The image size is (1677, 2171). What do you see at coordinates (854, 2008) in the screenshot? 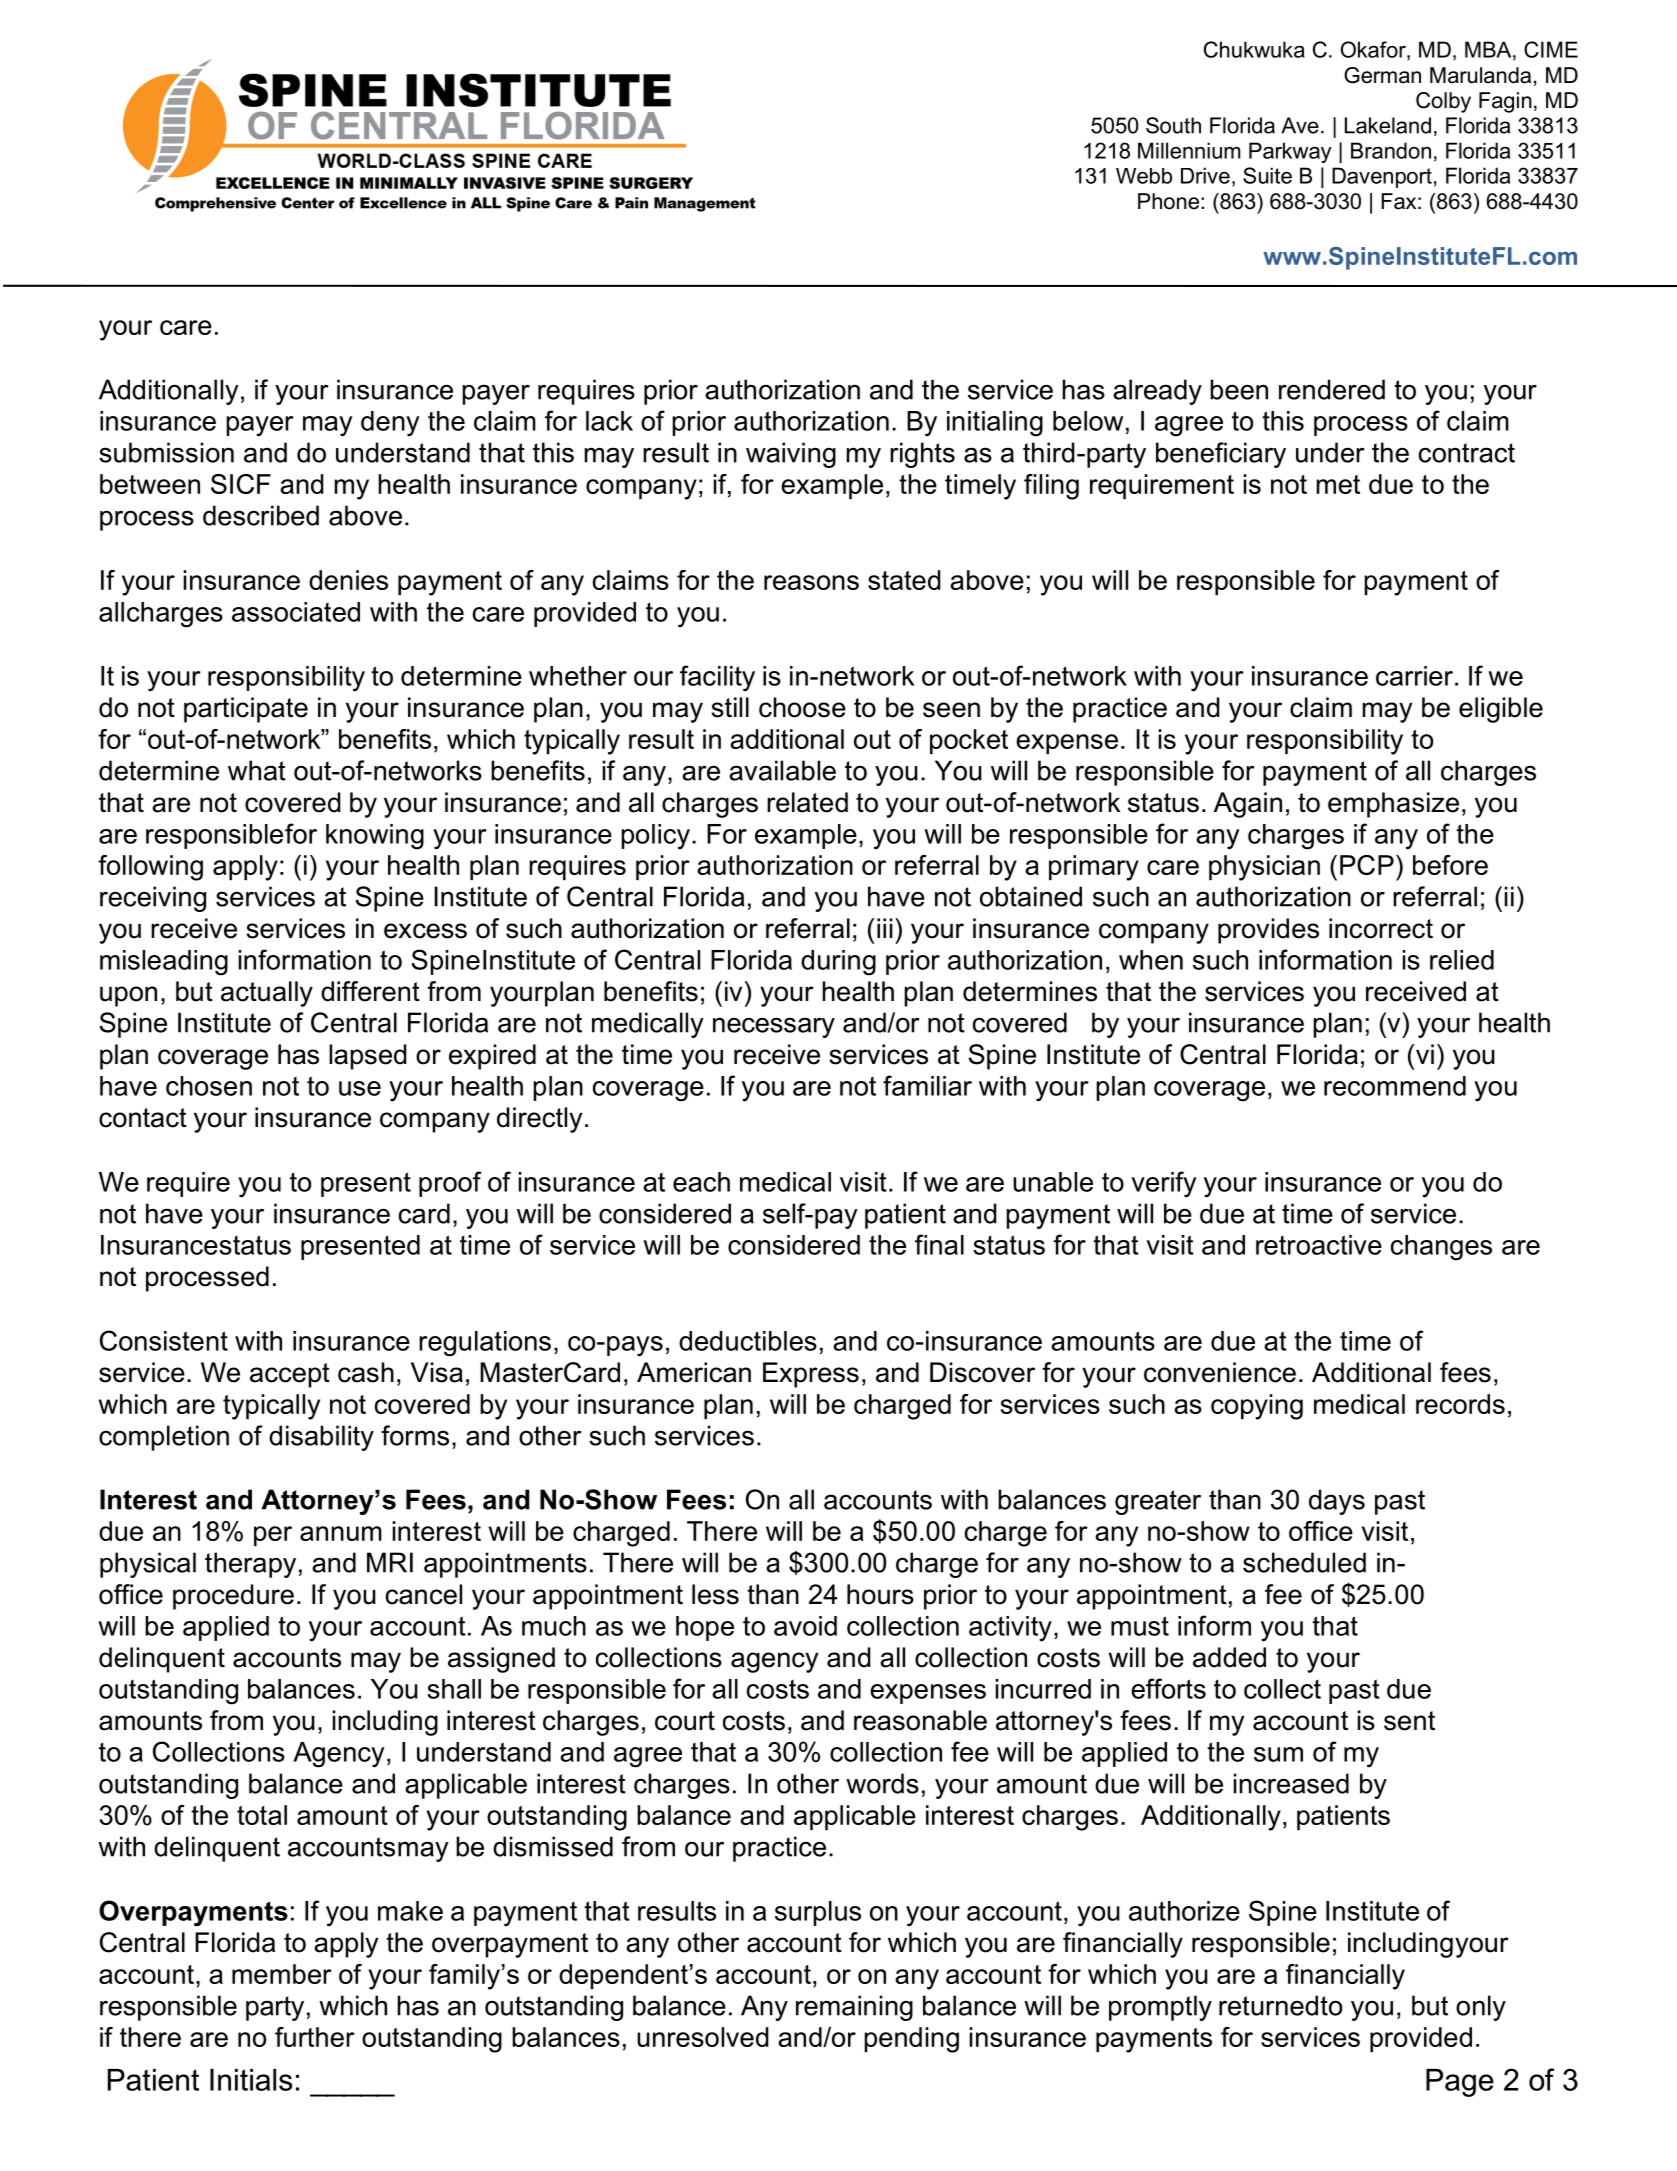
I see `remaining` at bounding box center [854, 2008].
